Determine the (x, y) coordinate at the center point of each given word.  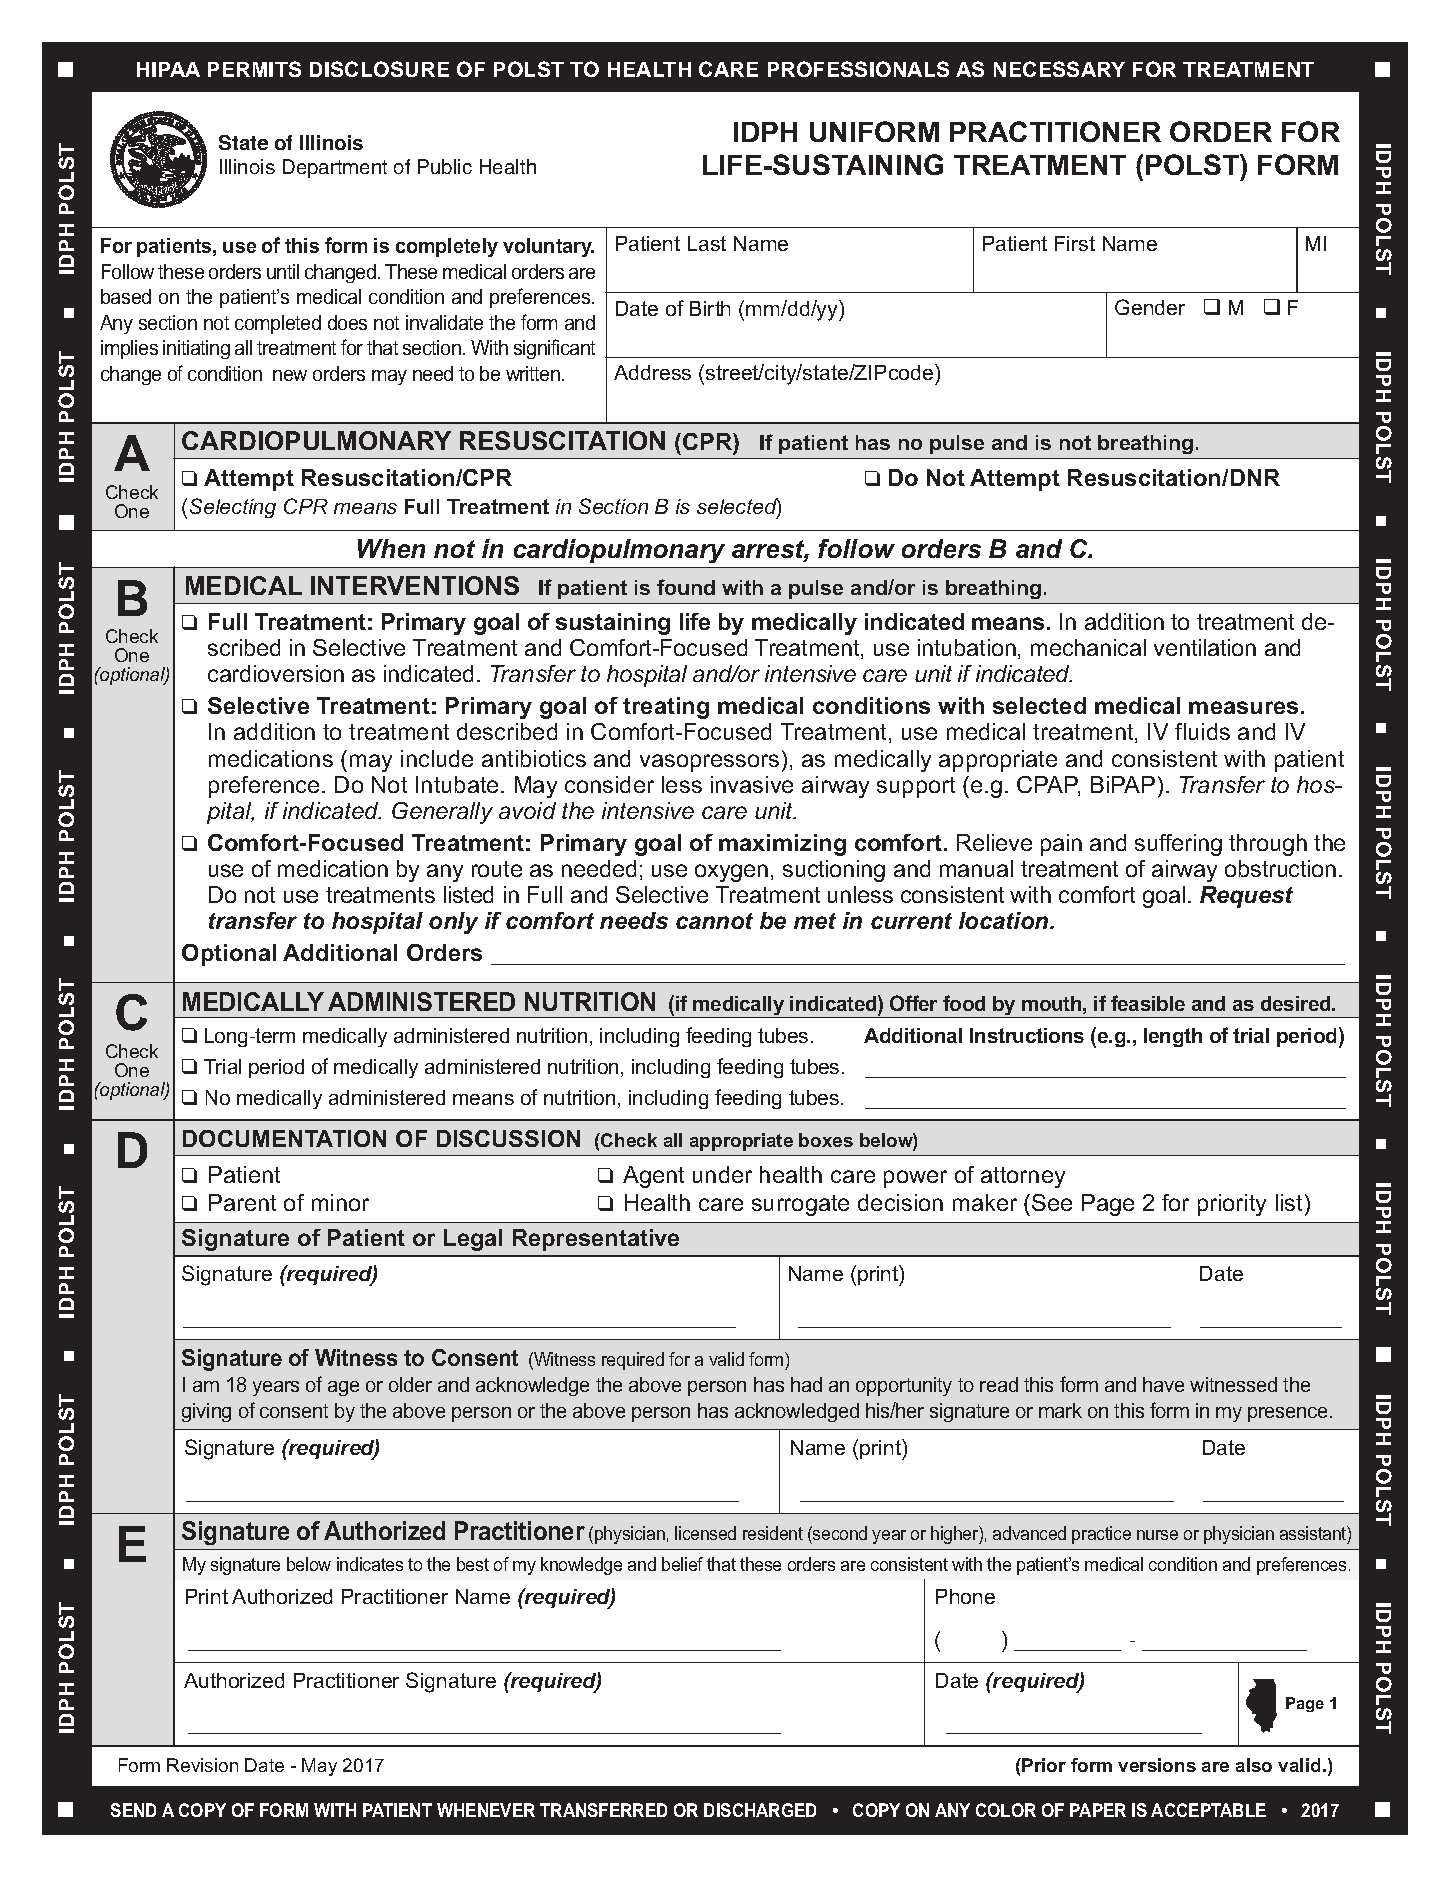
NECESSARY (1059, 69)
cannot (714, 921)
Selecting (233, 508)
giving (206, 1412)
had (806, 1384)
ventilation (1205, 647)
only (453, 923)
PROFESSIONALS (858, 69)
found (686, 587)
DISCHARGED (760, 1810)
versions (1157, 1765)
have (1163, 1384)
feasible (1148, 1003)
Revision (202, 1765)
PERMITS (254, 69)
